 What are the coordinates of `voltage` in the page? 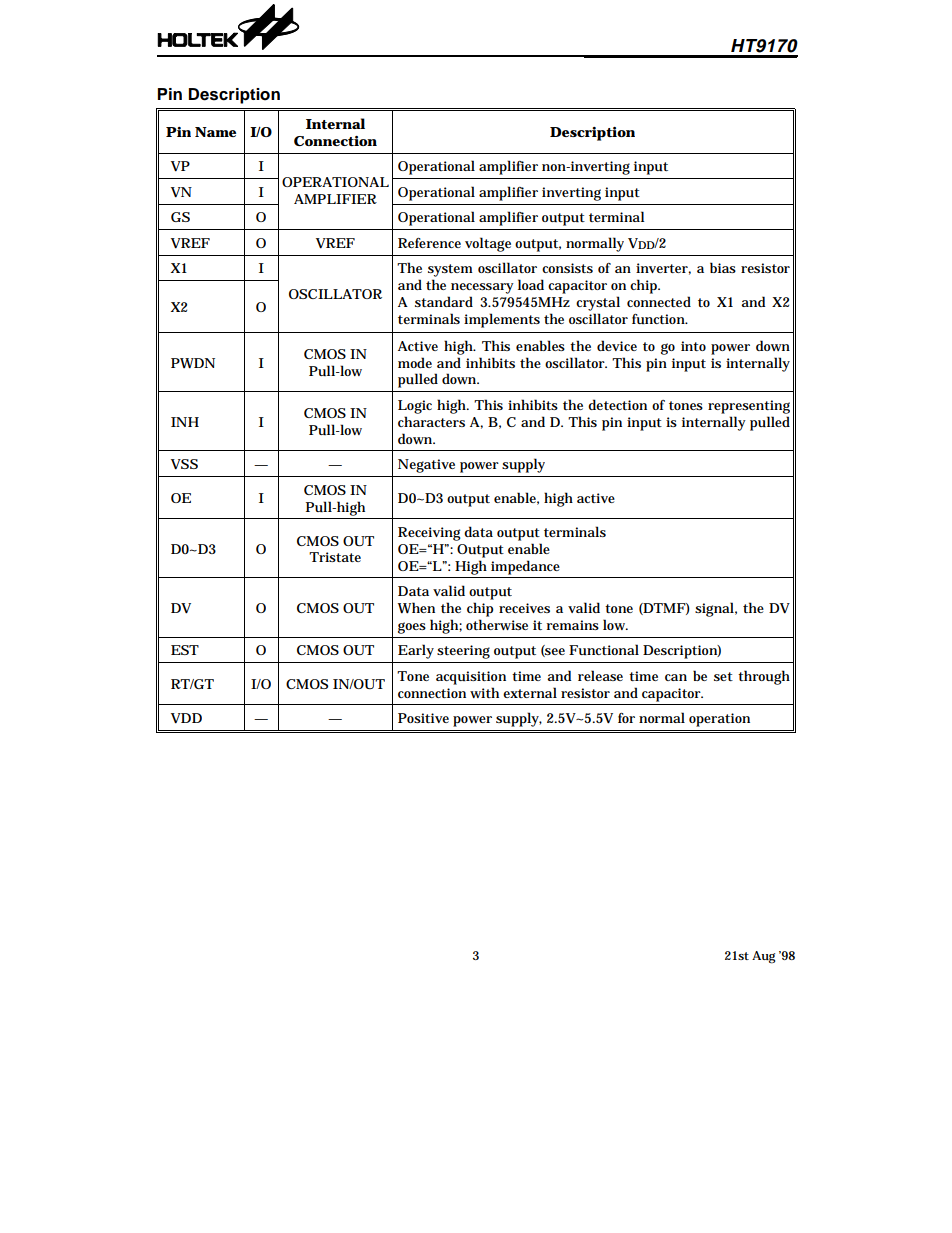 It's located at (488, 244).
